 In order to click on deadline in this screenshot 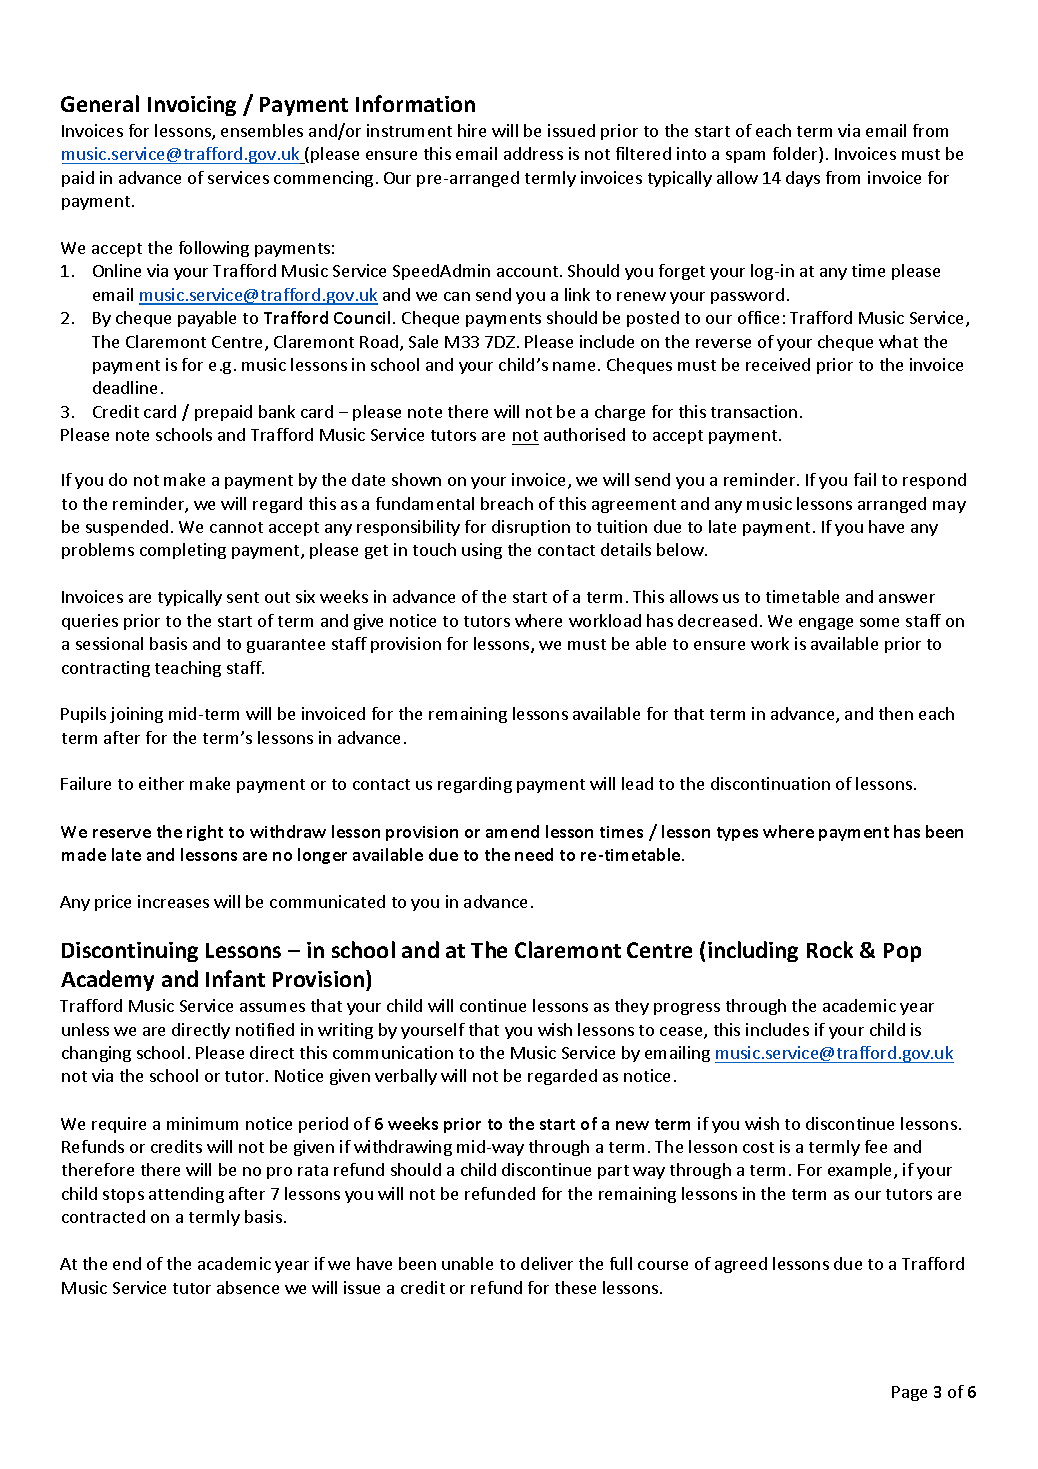, I will do `click(125, 387)`.
